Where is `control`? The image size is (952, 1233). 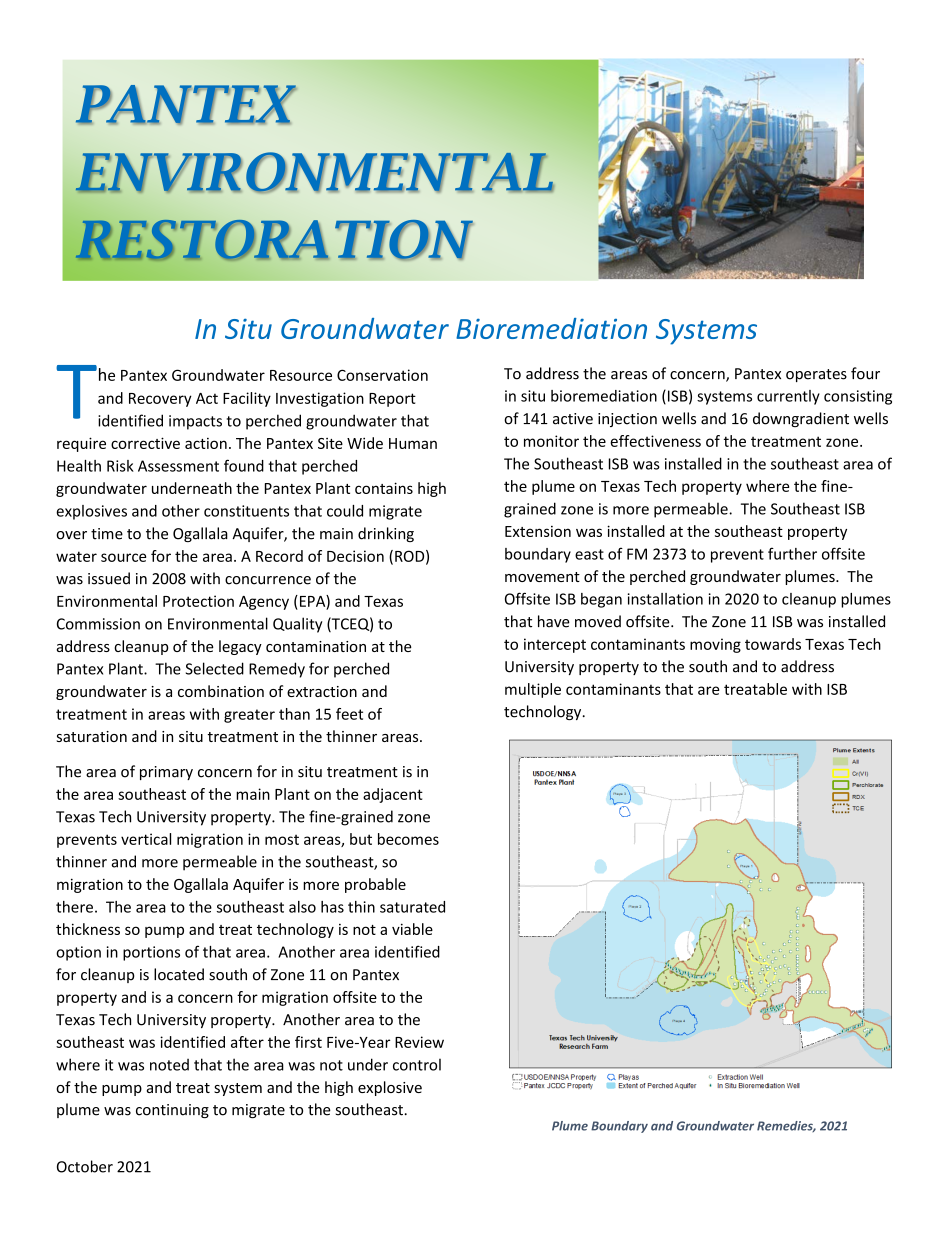
control is located at coordinates (417, 1064).
